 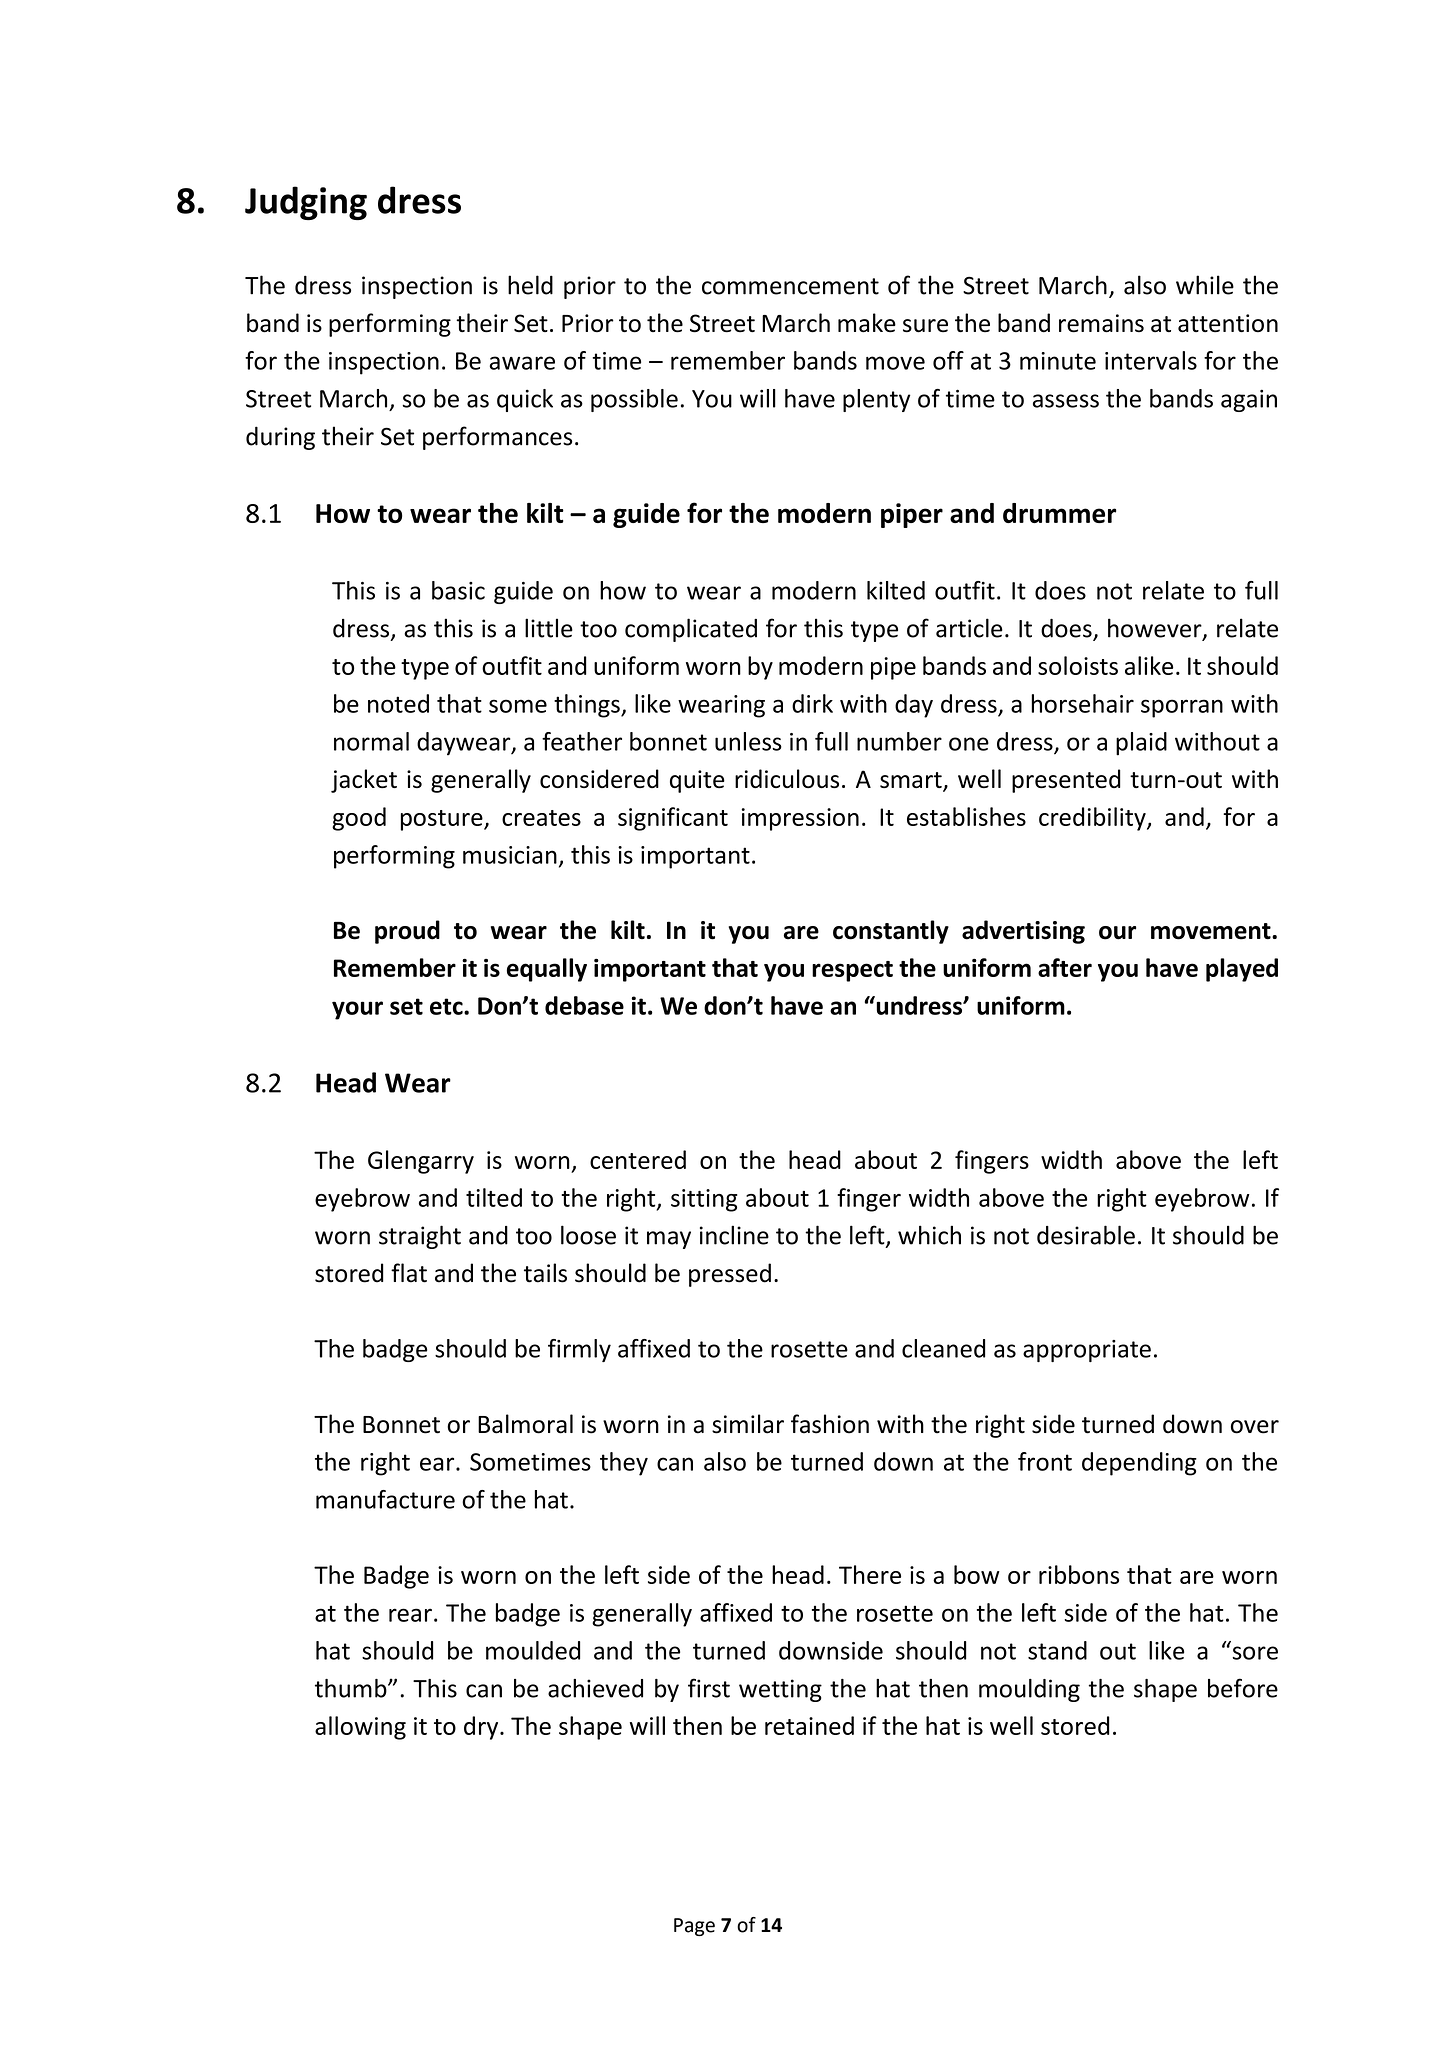 I want to click on proud, so click(x=407, y=932).
